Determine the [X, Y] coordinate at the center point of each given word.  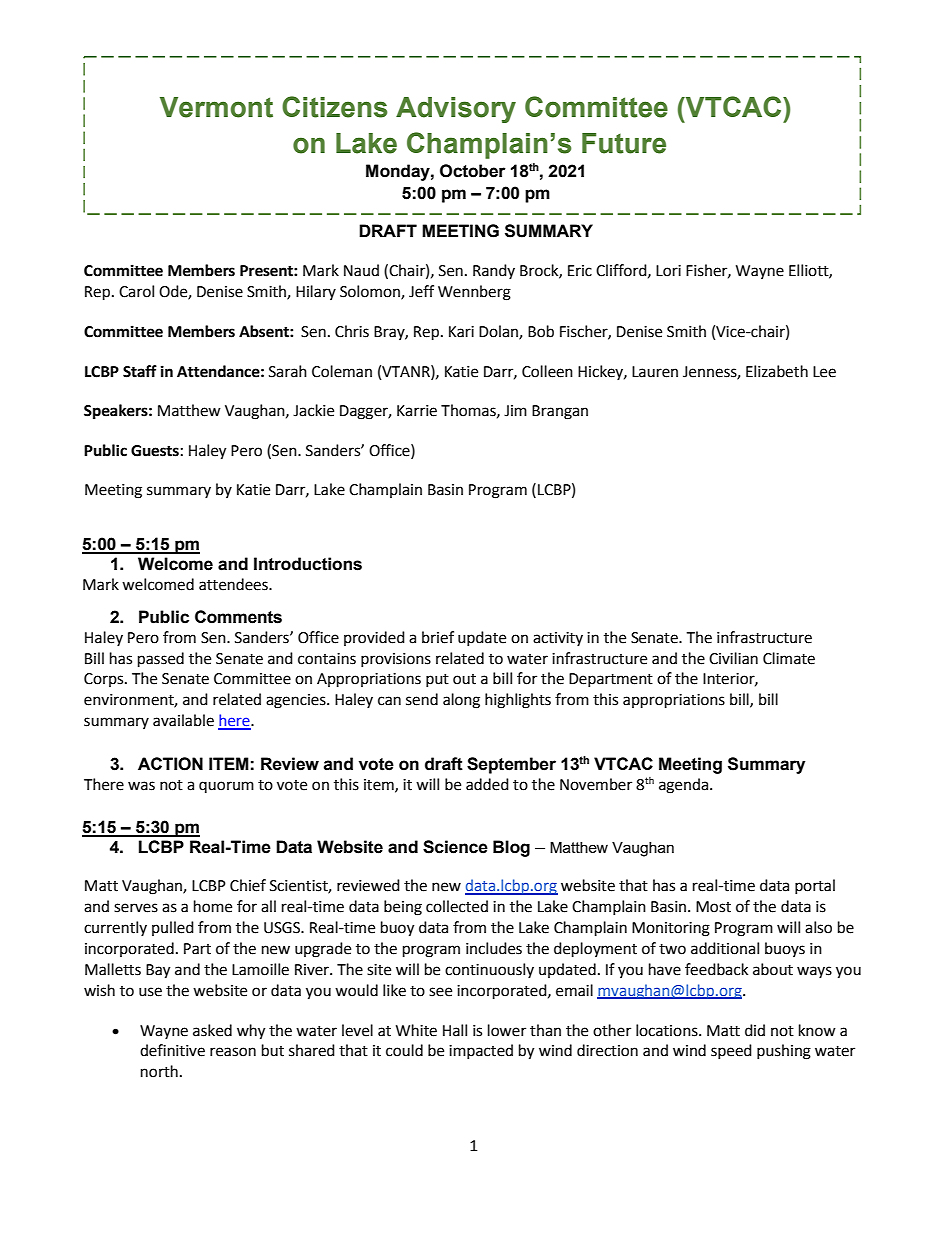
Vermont [216, 107]
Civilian [733, 658]
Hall [455, 1030]
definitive [172, 1050]
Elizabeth [777, 371]
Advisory [456, 110]
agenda [685, 786]
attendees [234, 584]
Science [455, 847]
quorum [226, 787]
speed [731, 1051]
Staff [140, 371]
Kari [461, 332]
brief [438, 637]
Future [624, 143]
